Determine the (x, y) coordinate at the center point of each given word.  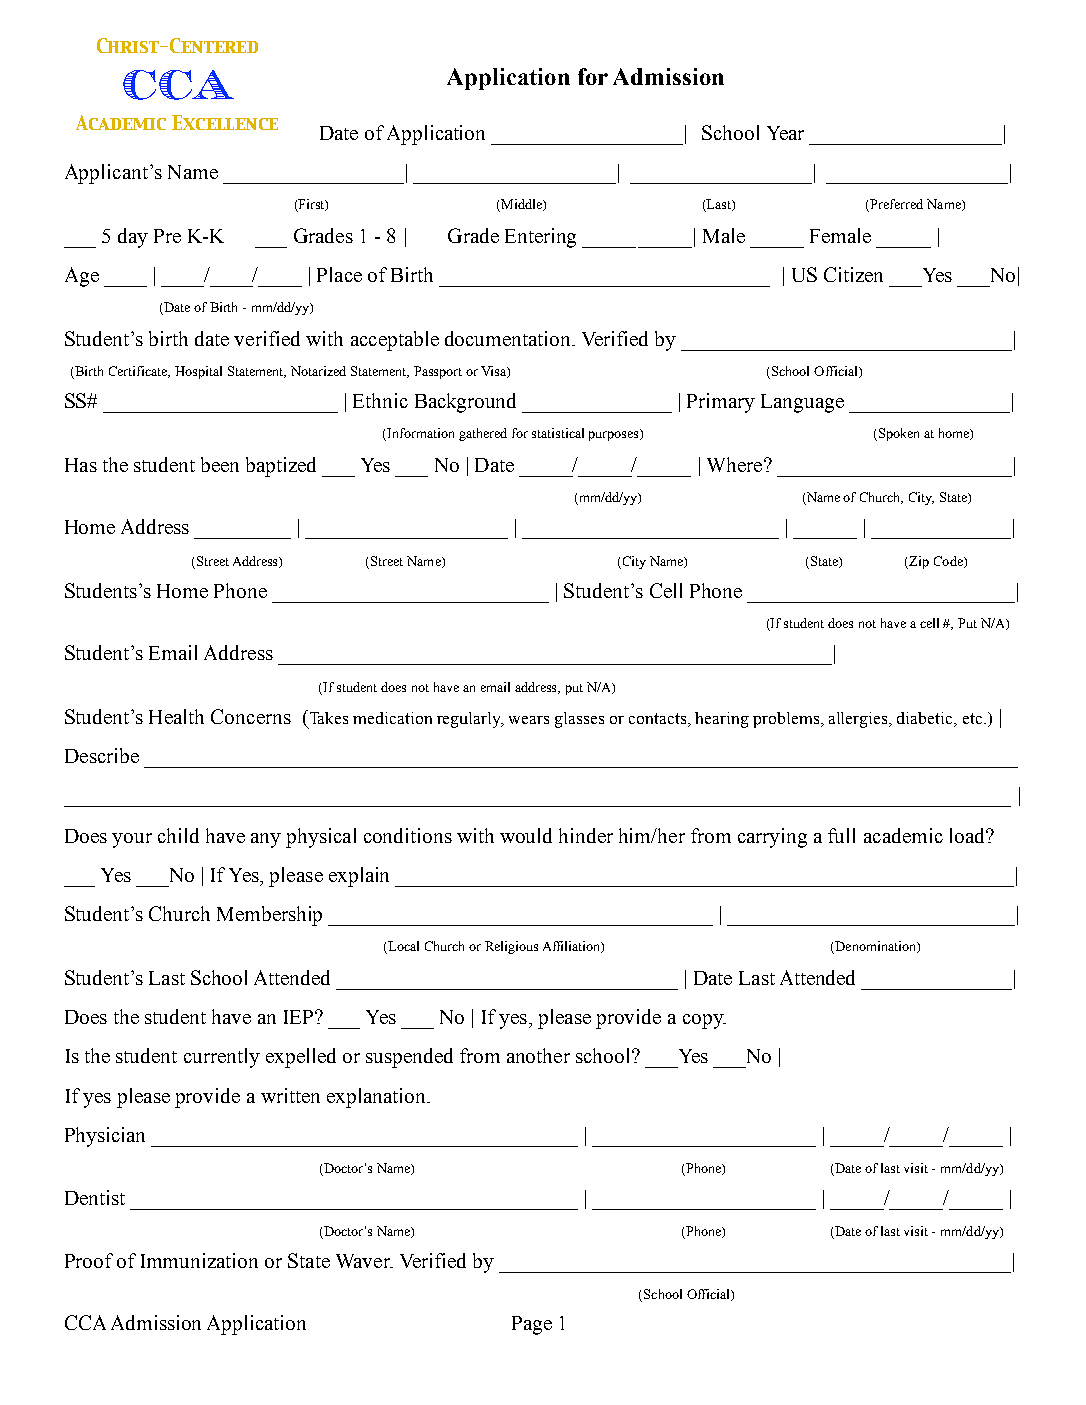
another (538, 1055)
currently (222, 1058)
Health (176, 716)
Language (802, 403)
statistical (558, 433)
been (220, 464)
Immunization (199, 1260)
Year (785, 133)
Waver (364, 1261)
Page (532, 1325)
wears (529, 720)
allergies (859, 720)
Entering (540, 238)
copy (704, 1021)
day (133, 238)
